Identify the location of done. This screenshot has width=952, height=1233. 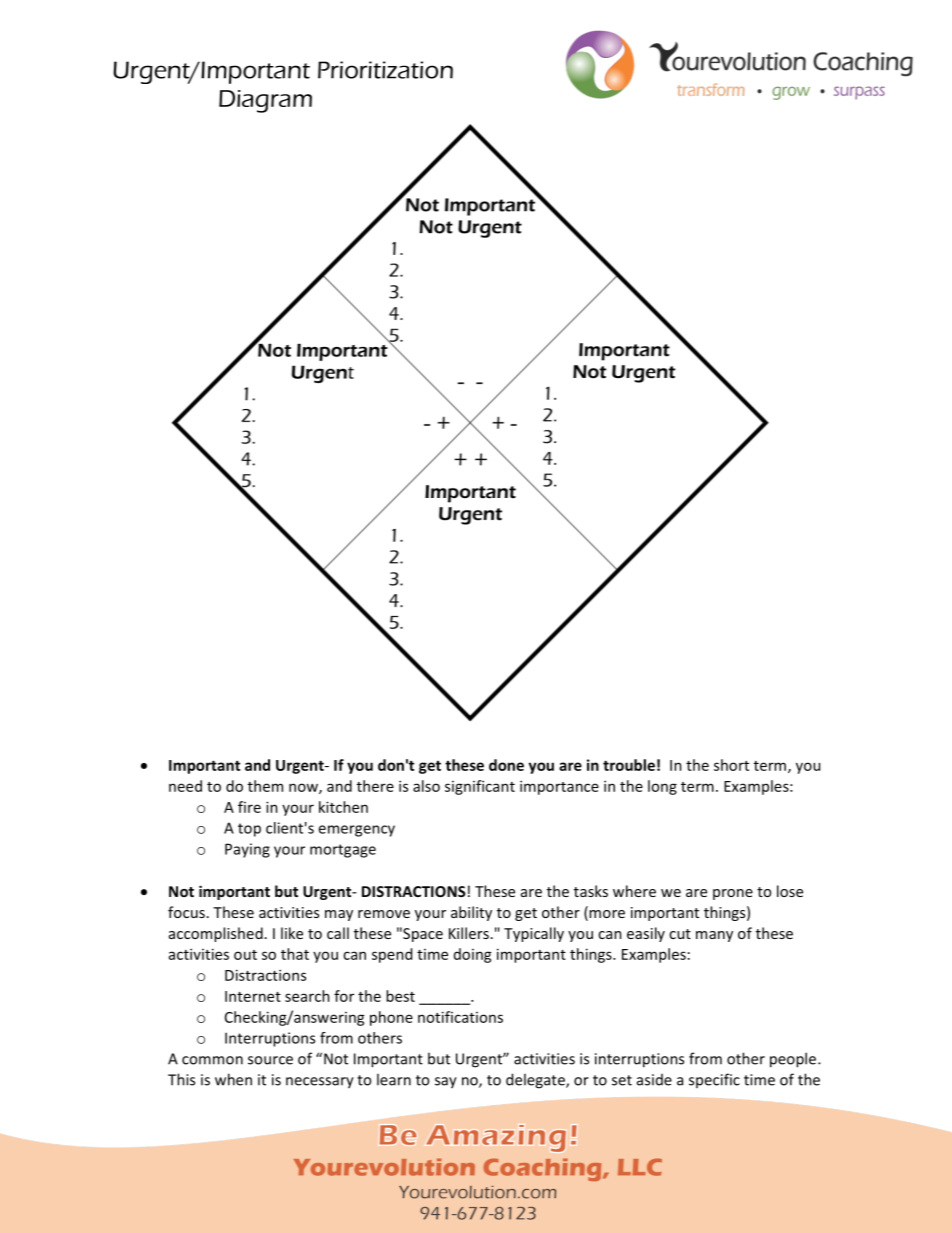
(506, 765).
